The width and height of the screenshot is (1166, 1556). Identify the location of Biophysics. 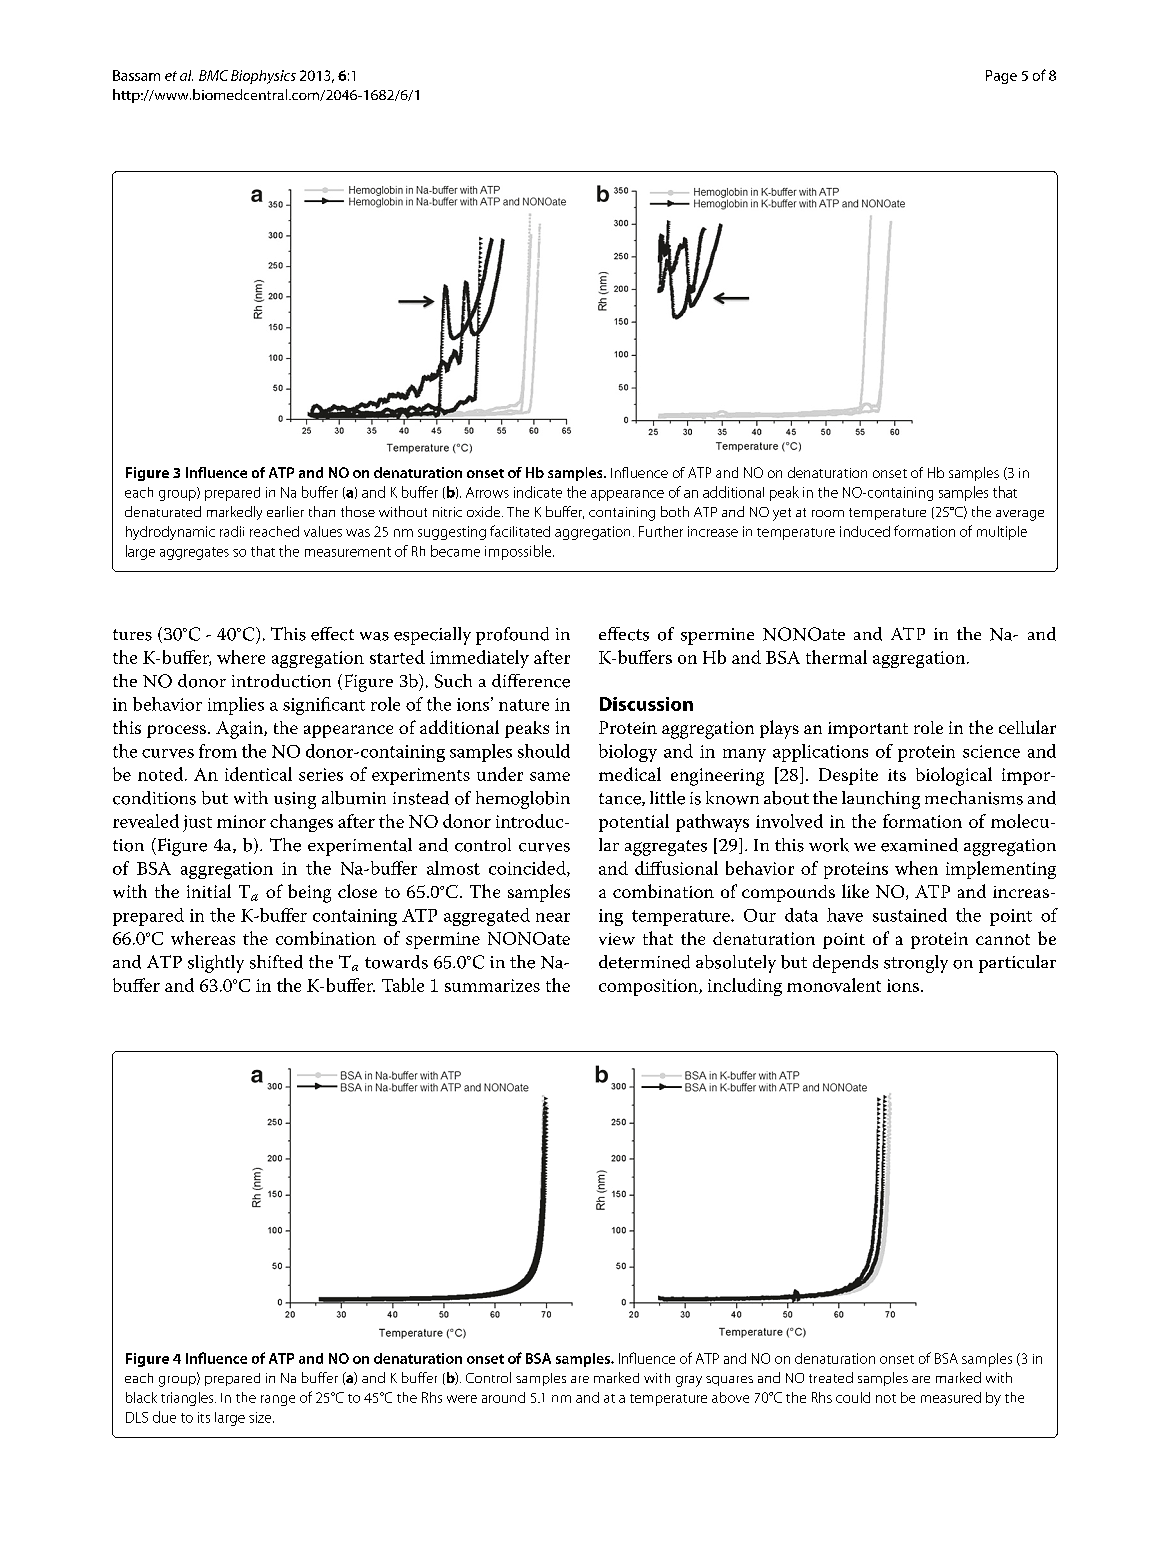
(263, 77).
